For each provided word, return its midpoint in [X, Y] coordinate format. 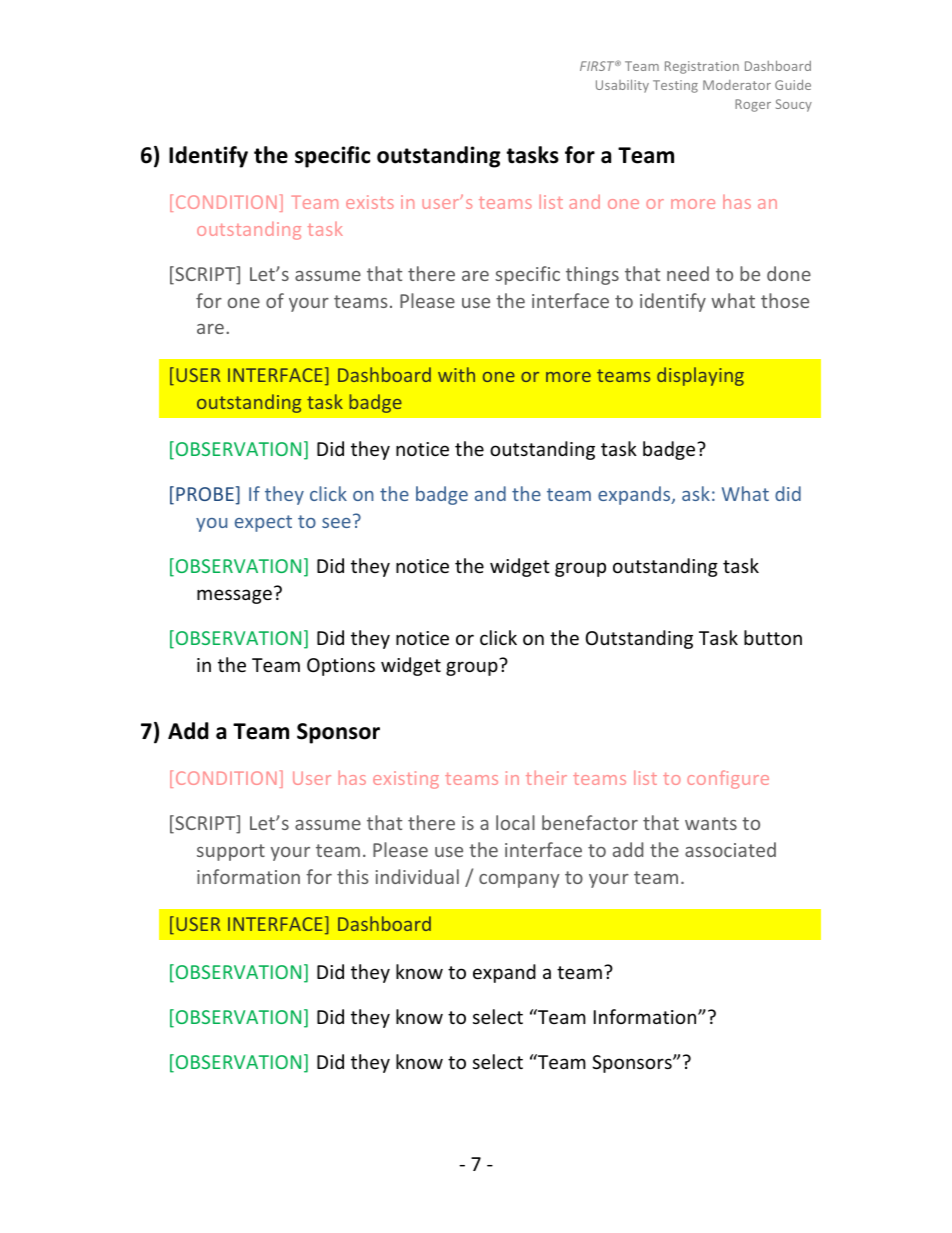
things [592, 275]
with [456, 374]
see [336, 523]
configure [728, 779]
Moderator [737, 85]
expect [263, 523]
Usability [622, 86]
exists [370, 202]
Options [341, 667]
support [231, 852]
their [546, 777]
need [688, 273]
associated [730, 849]
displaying [700, 376]
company [519, 881]
